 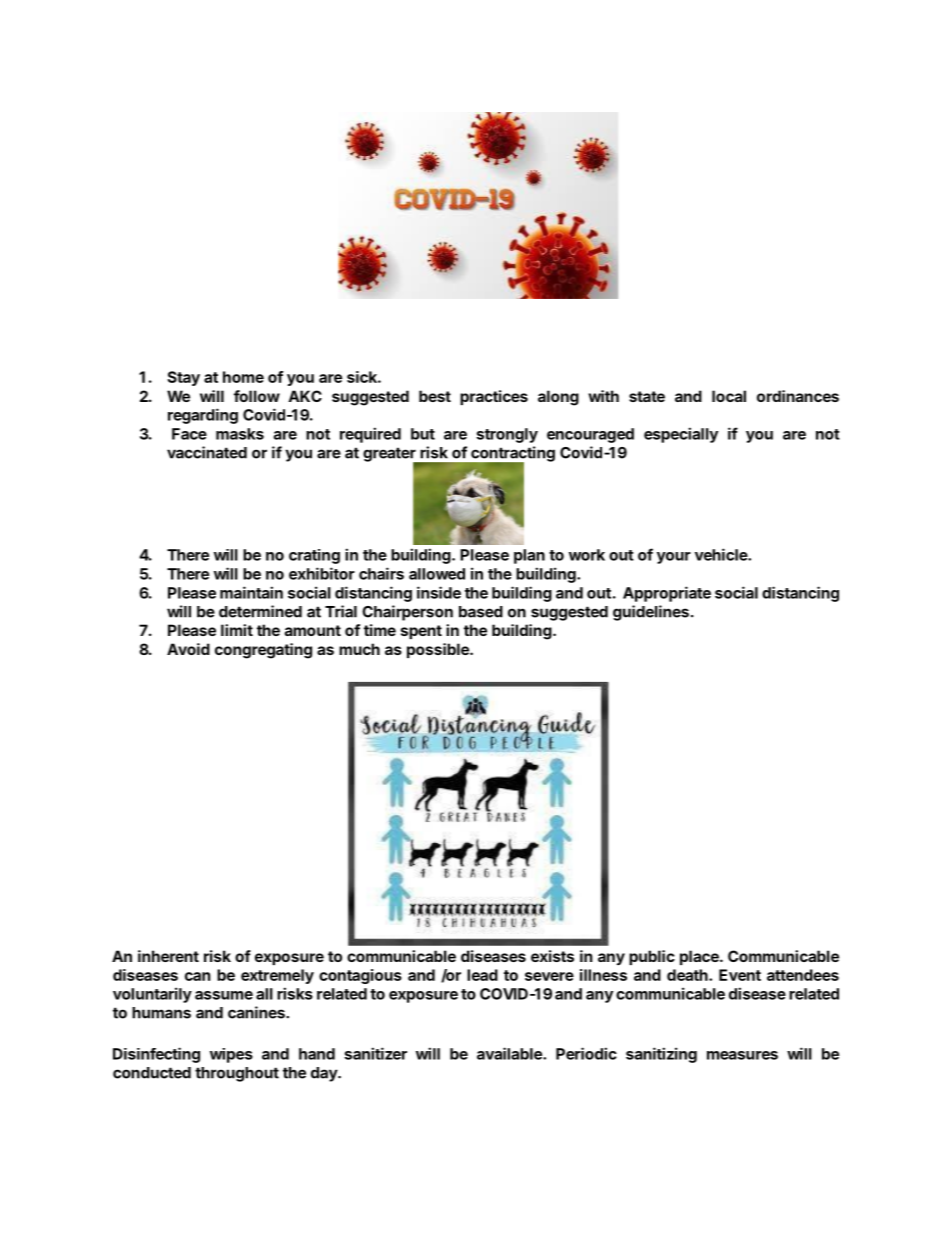 What do you see at coordinates (168, 956) in the document?
I see `inherent` at bounding box center [168, 956].
